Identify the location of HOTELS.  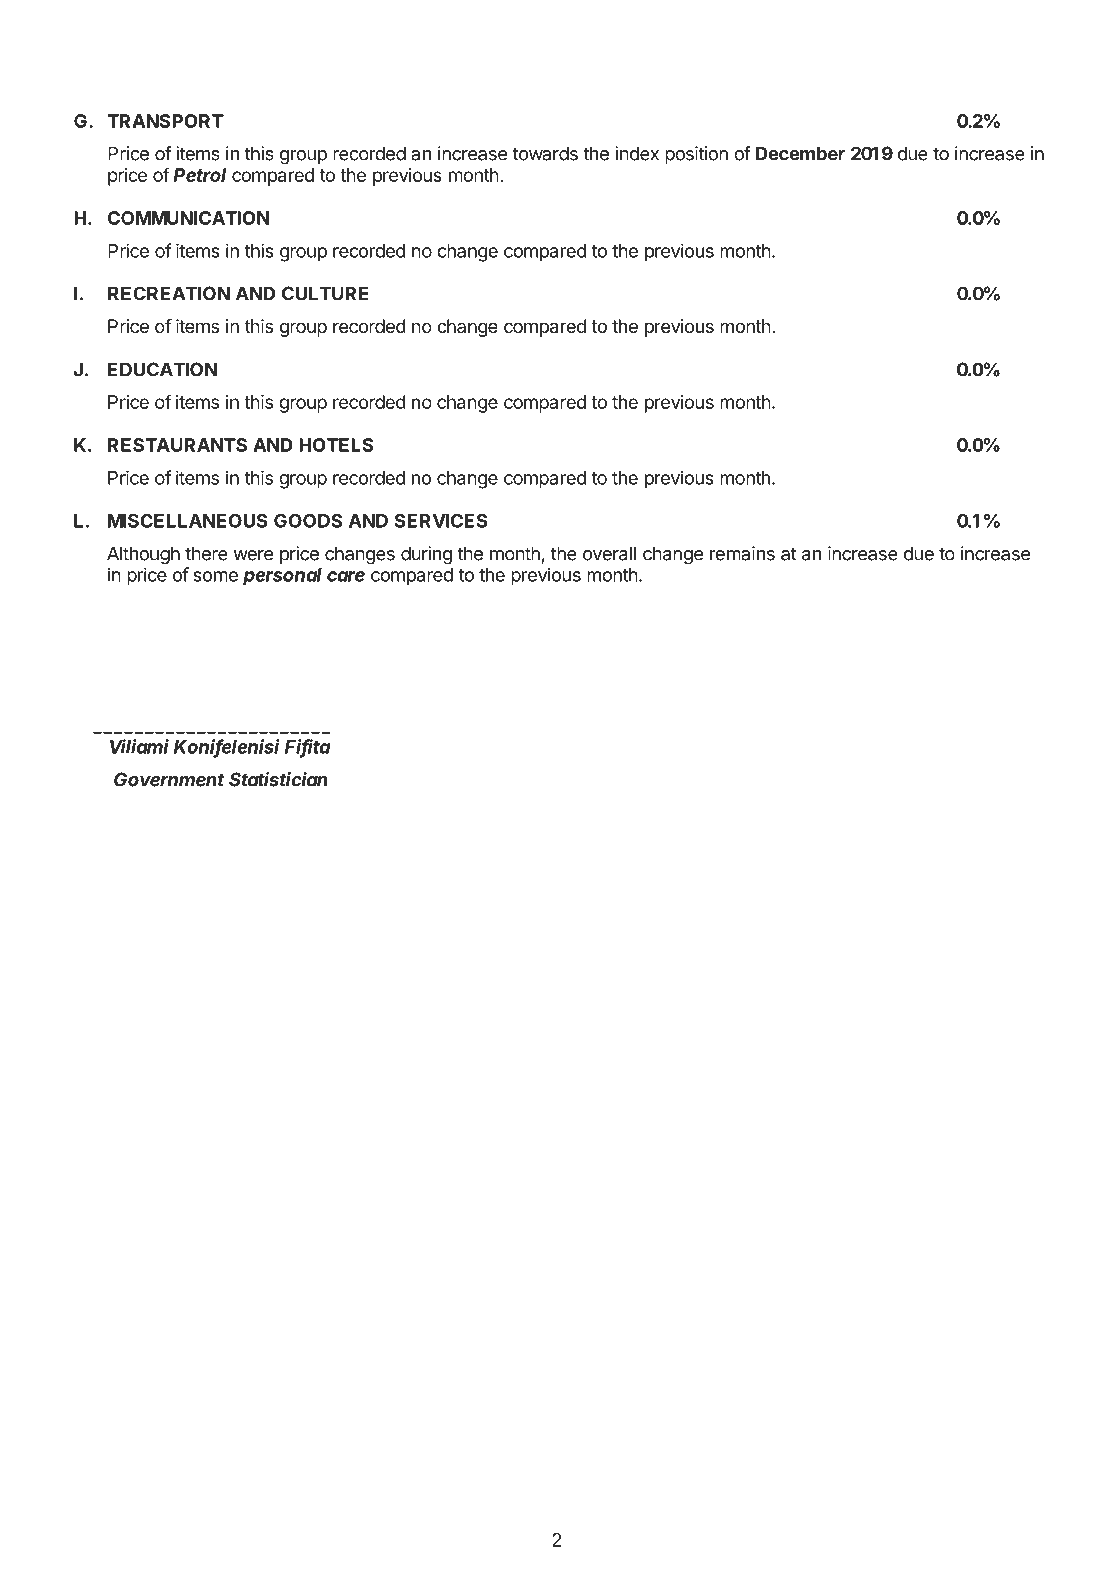
(336, 445).
